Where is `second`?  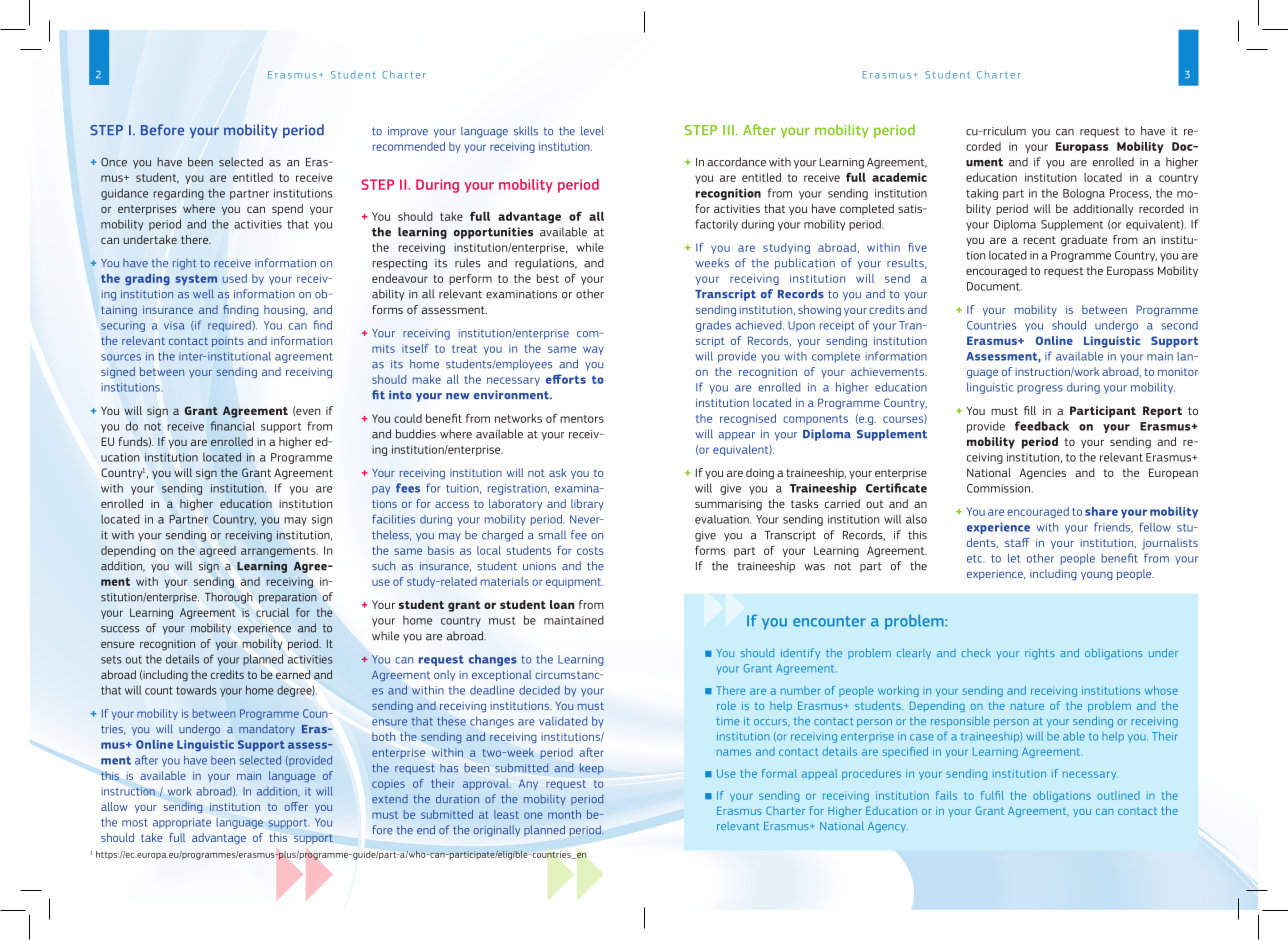
second is located at coordinates (1179, 325).
